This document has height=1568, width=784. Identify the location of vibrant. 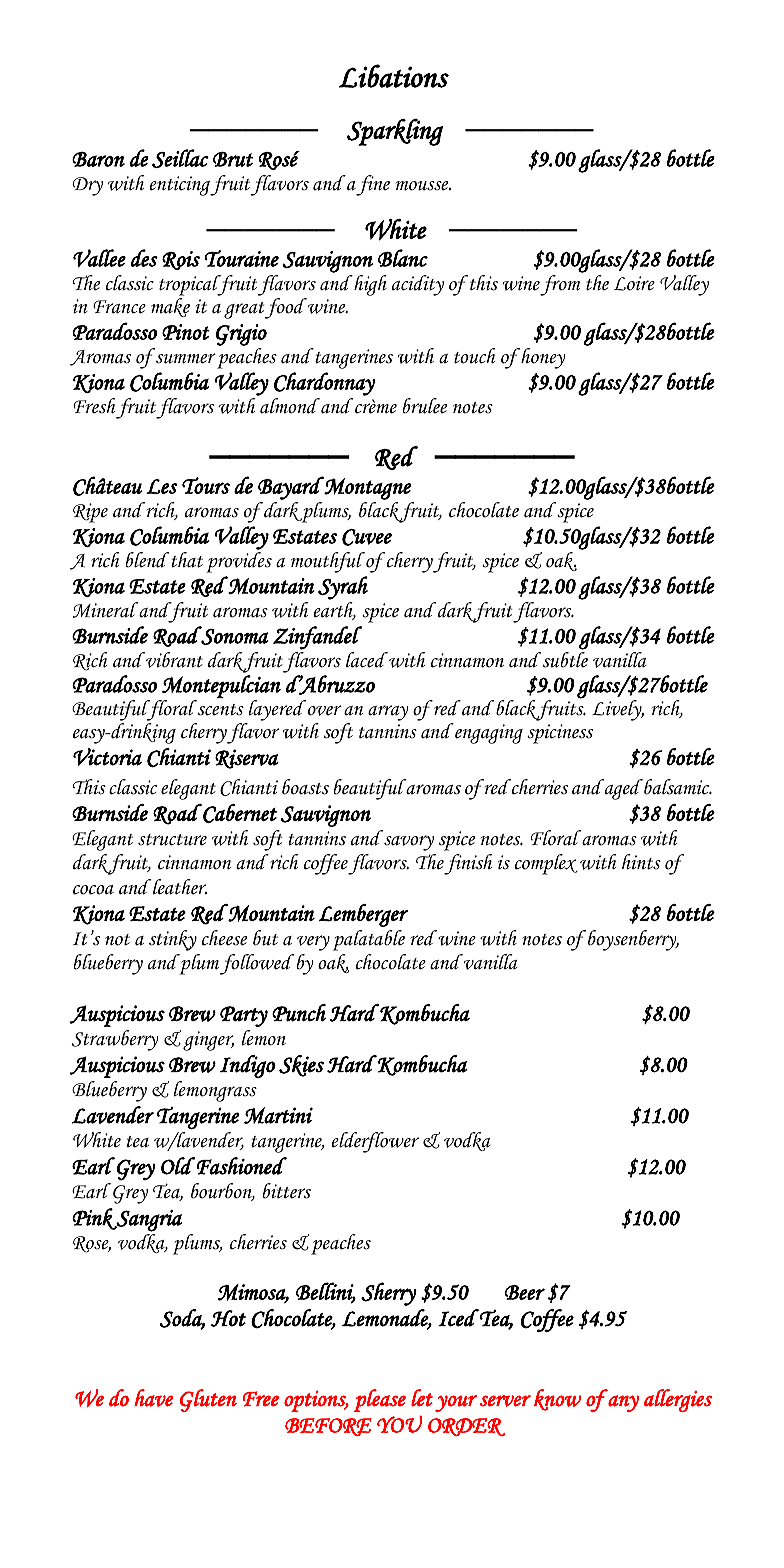
(173, 660).
